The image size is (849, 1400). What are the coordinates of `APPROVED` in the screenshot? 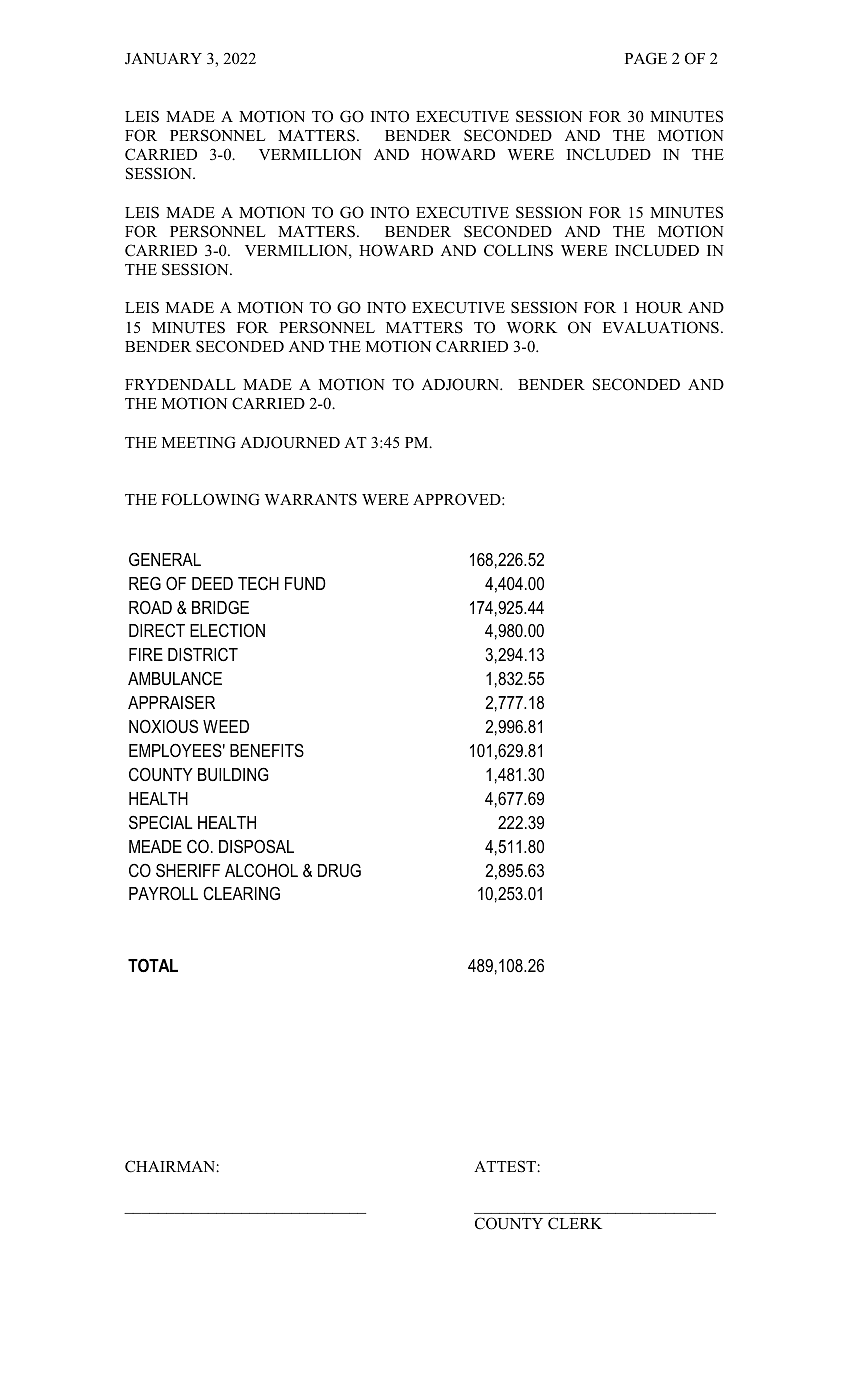 It's located at (458, 499).
